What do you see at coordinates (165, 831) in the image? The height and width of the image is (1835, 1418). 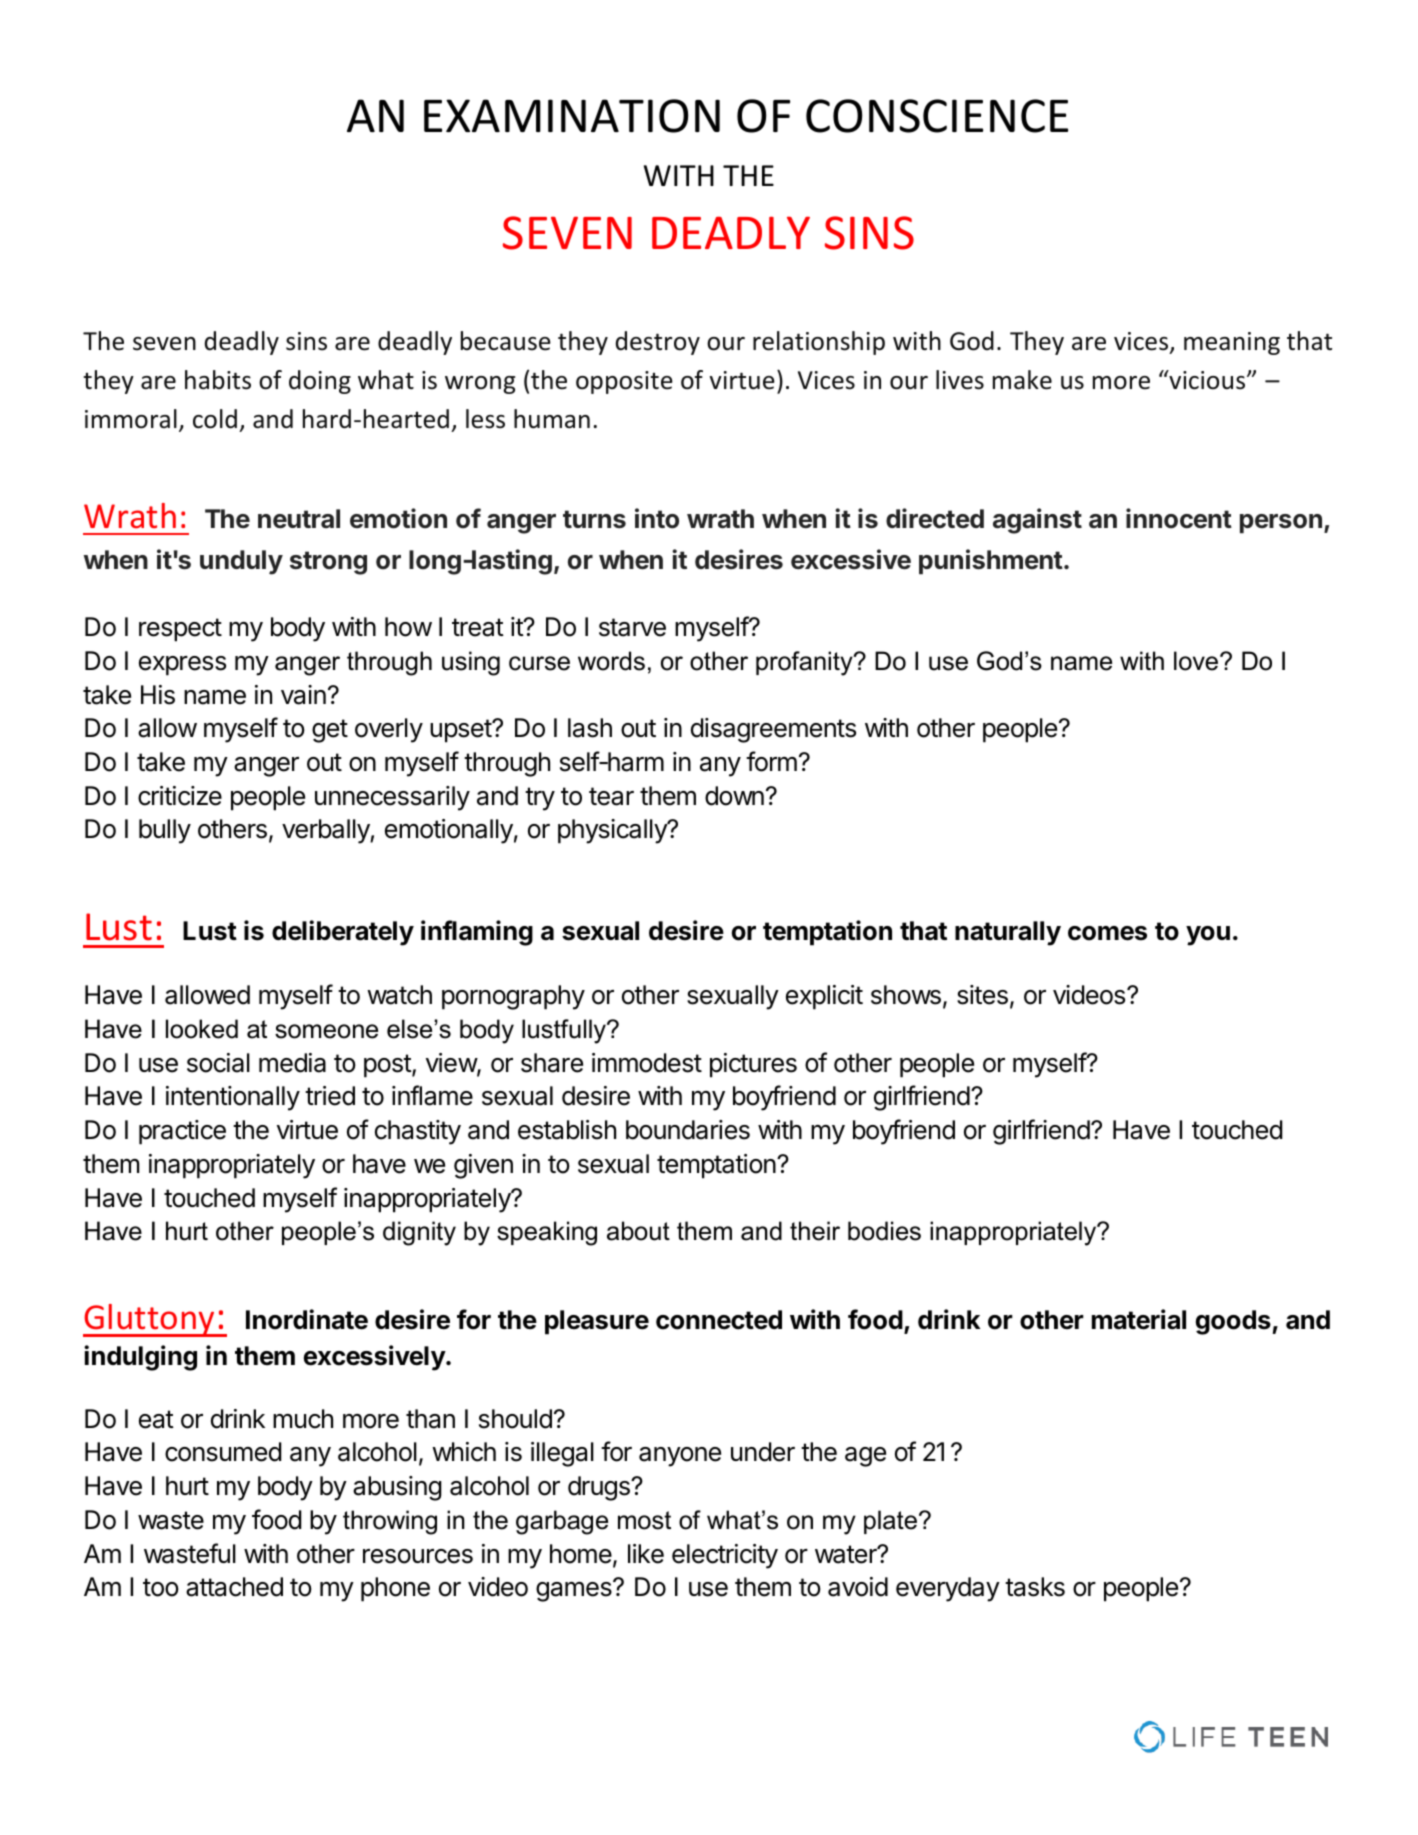 I see `bully` at bounding box center [165, 831].
